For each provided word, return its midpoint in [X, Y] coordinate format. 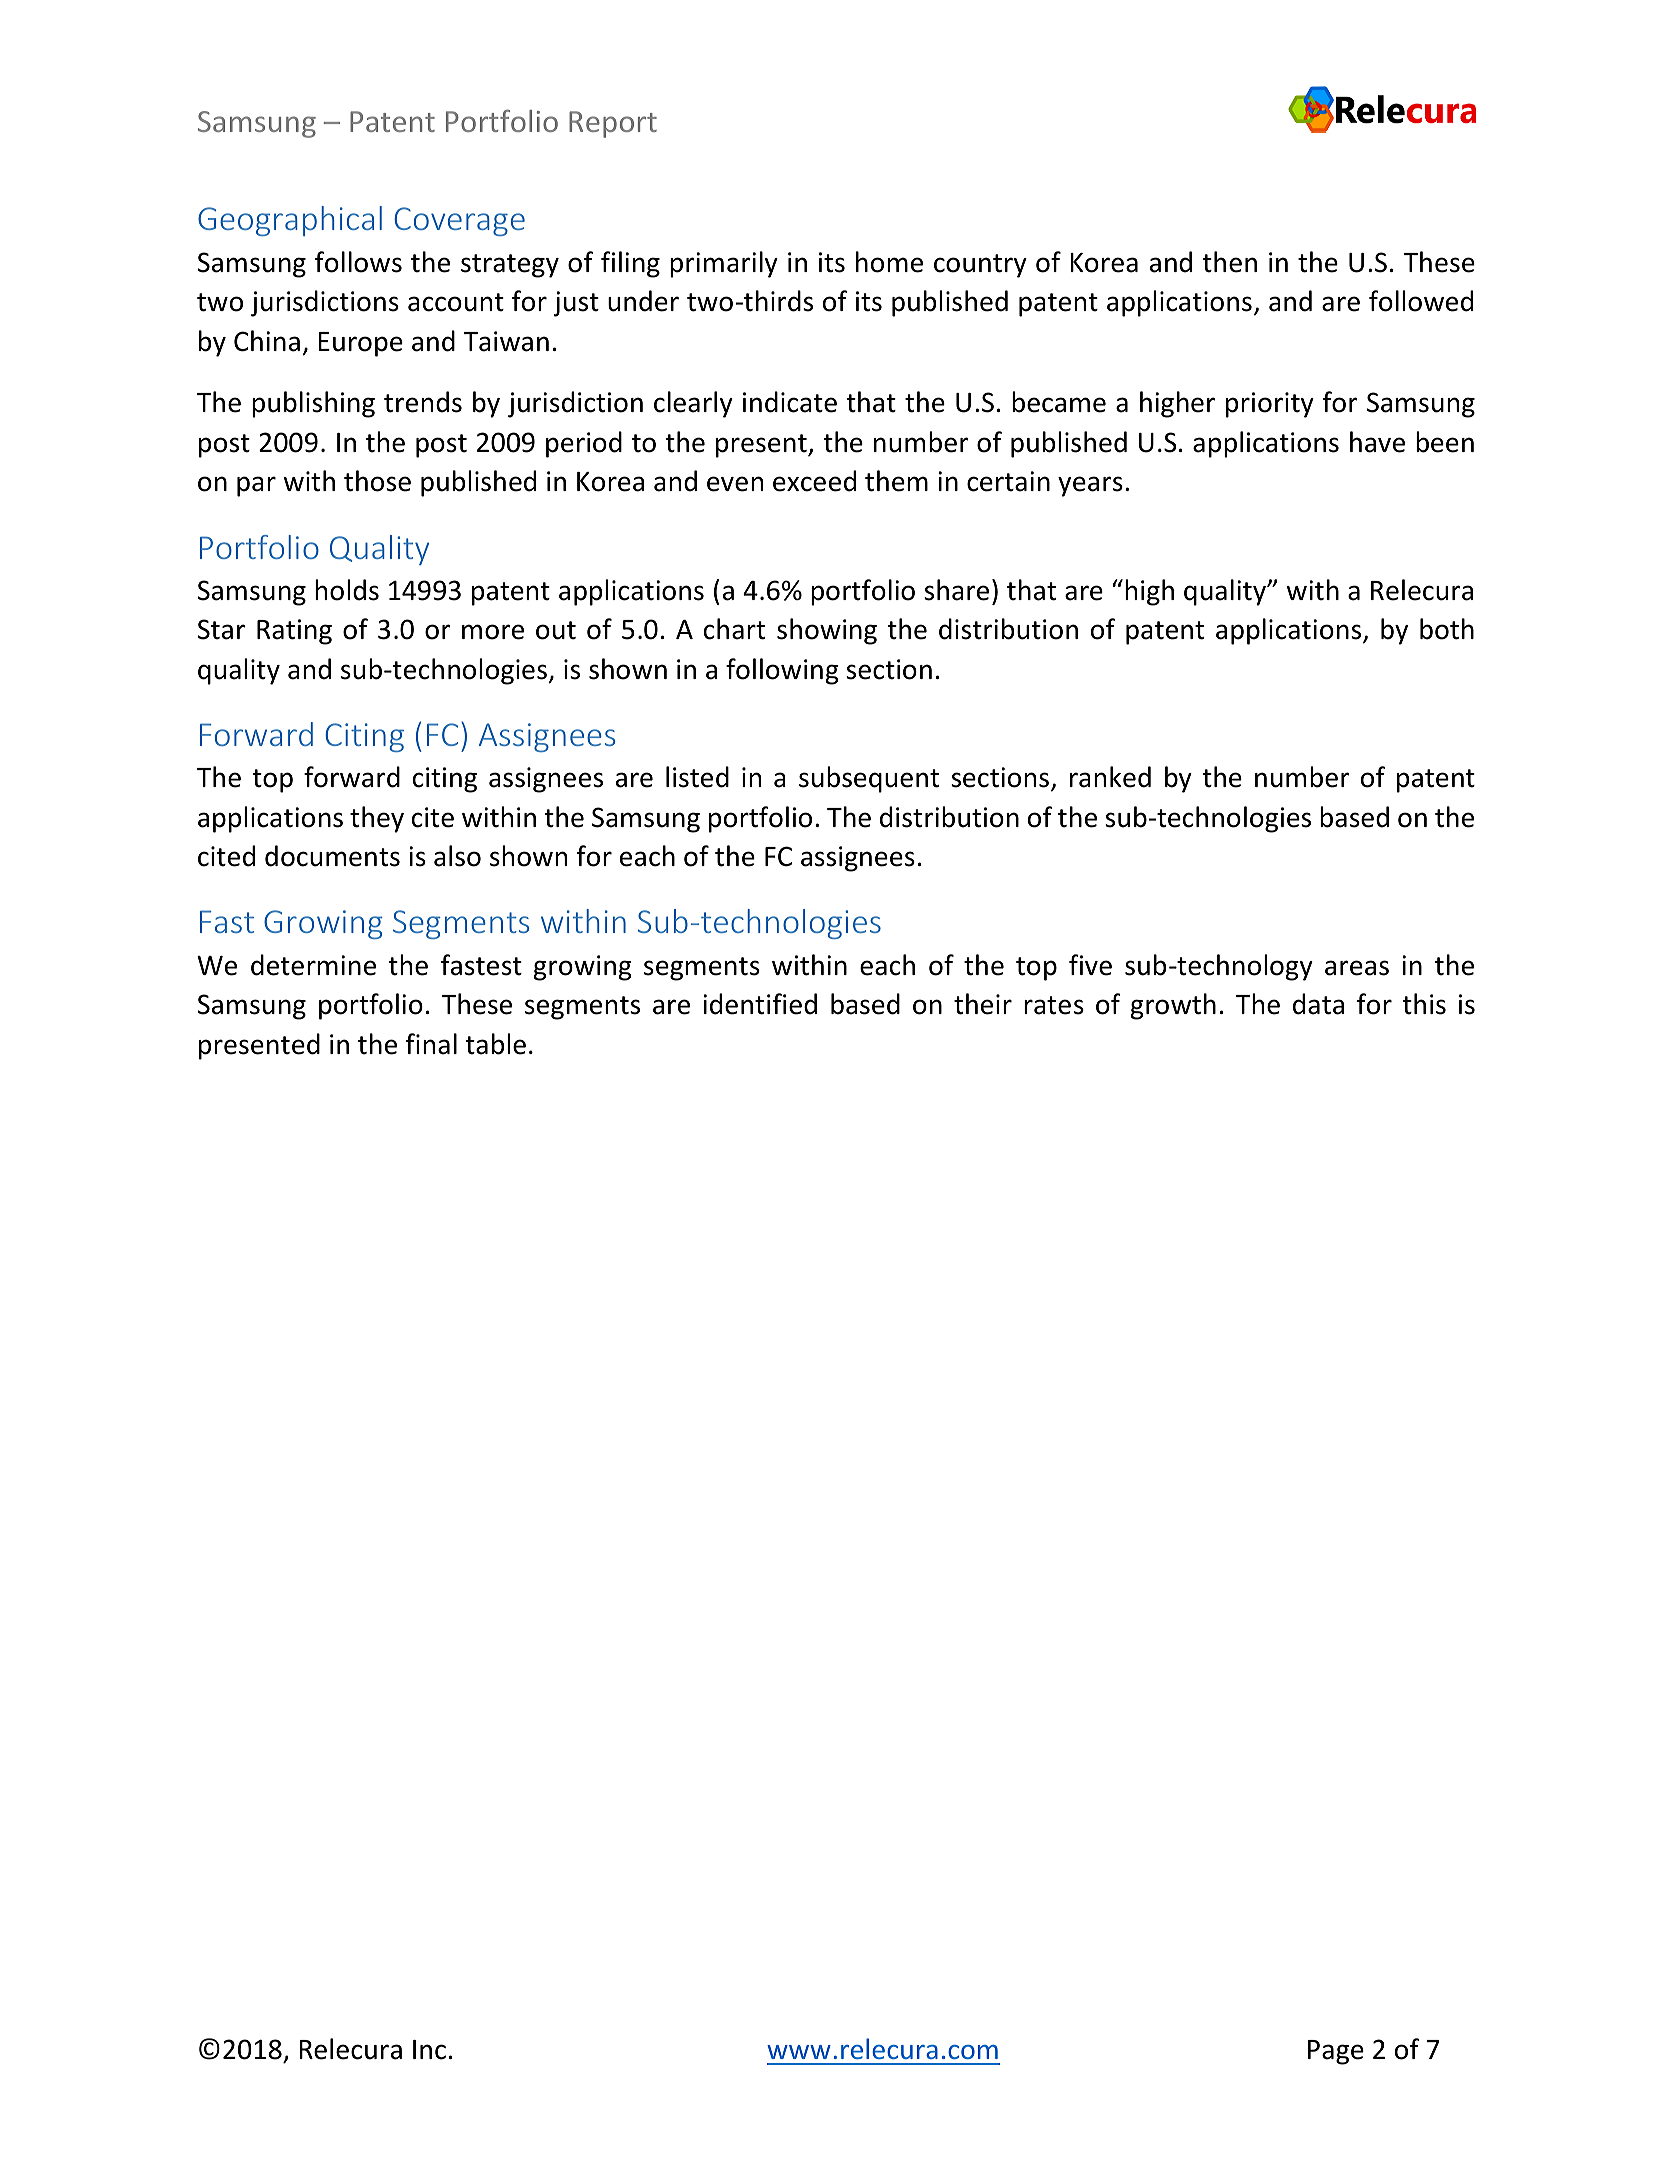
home [889, 262]
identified [760, 1004]
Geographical [290, 221]
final [431, 1044]
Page [1336, 2052]
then [1230, 262]
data [1318, 1004]
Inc [429, 2050]
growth [1173, 1006]
